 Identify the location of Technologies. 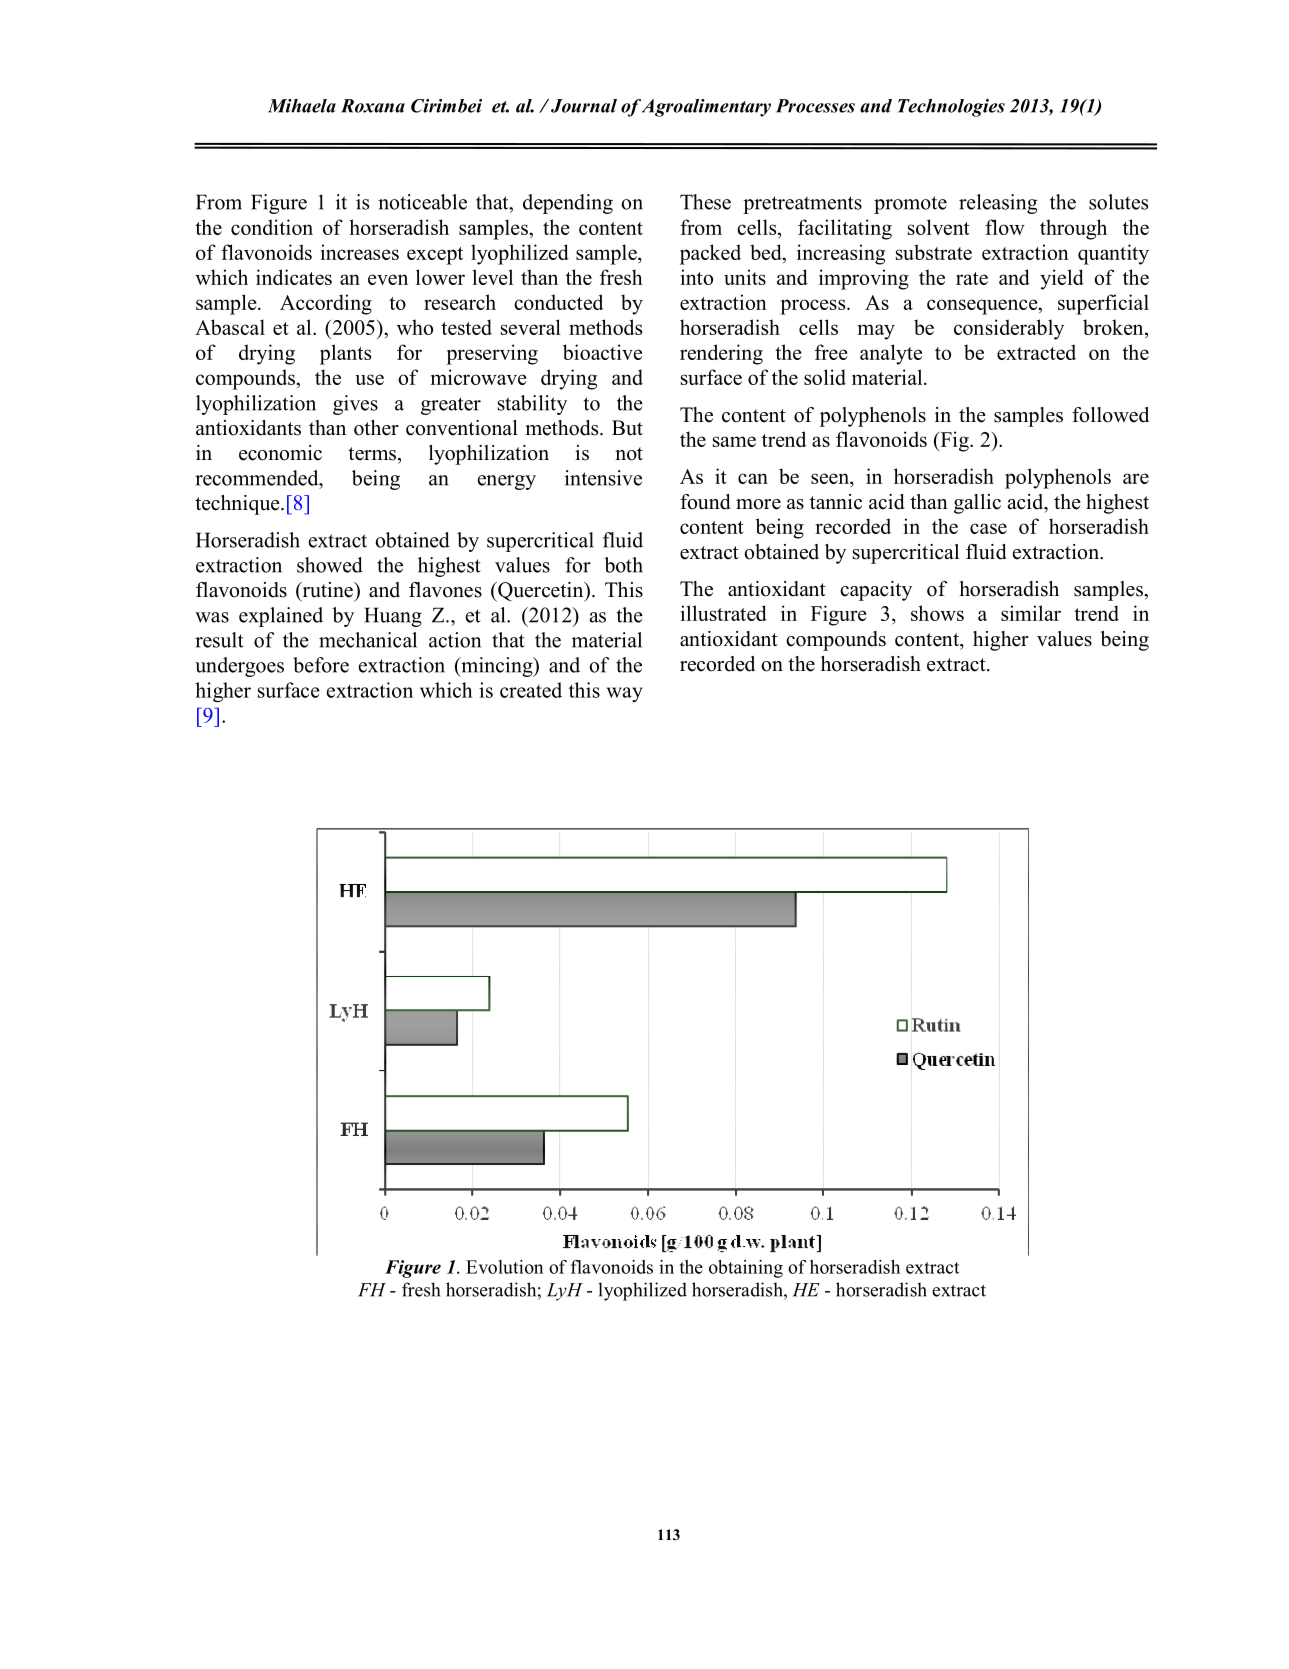
(951, 108).
